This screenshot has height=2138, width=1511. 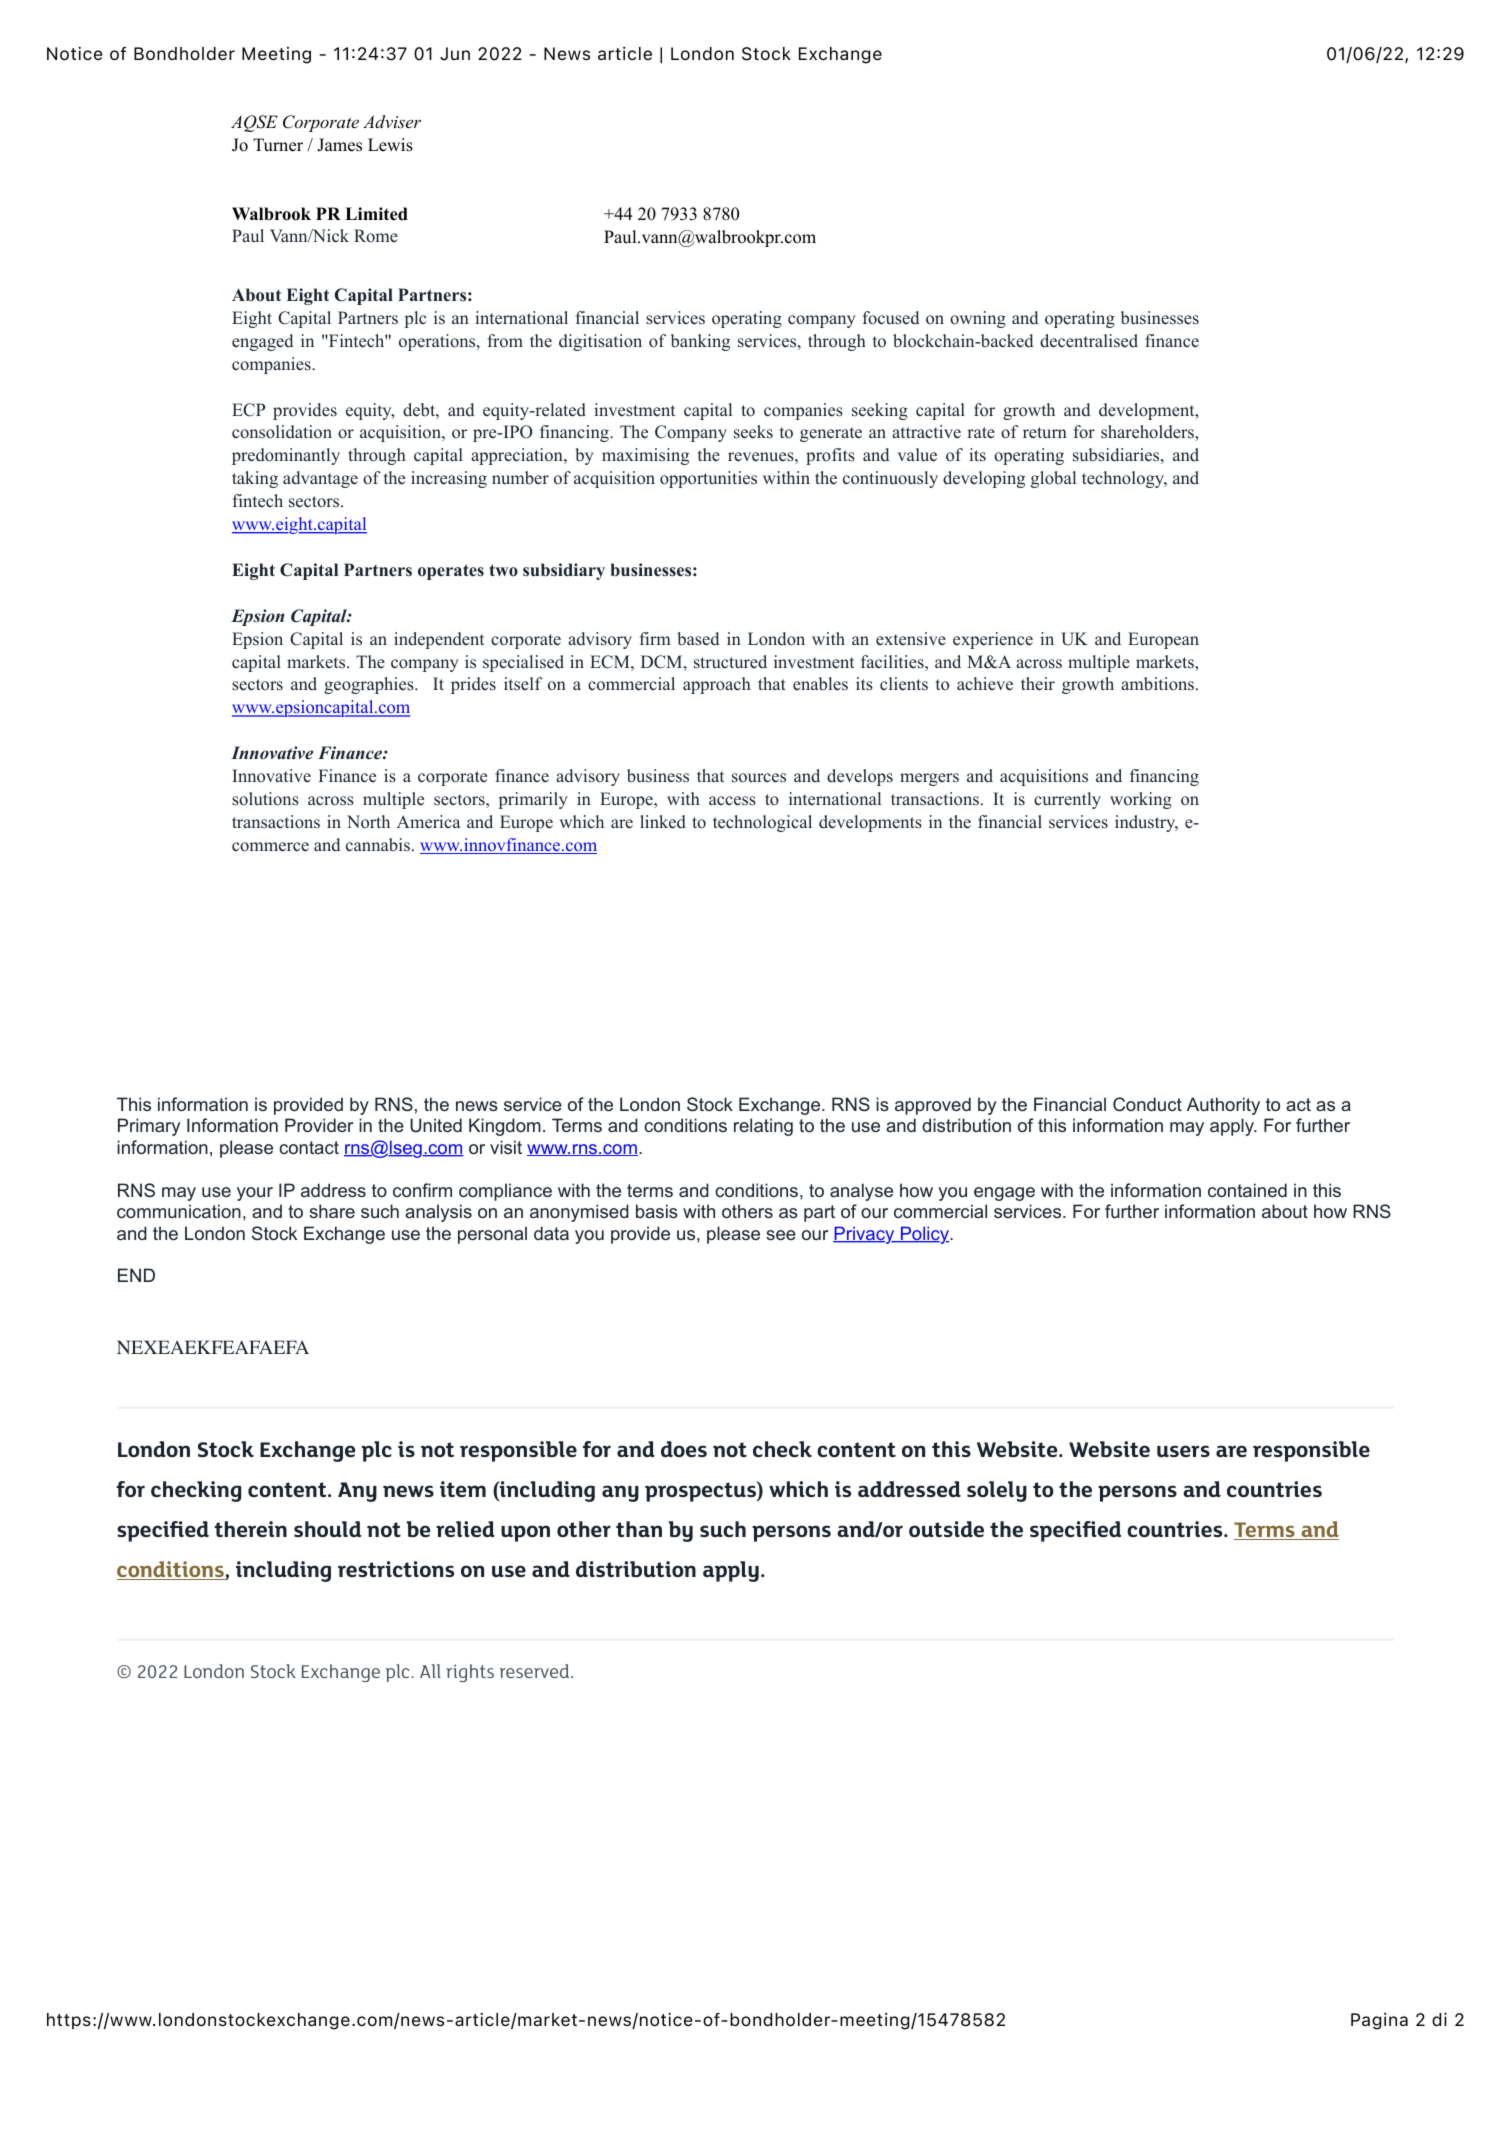 What do you see at coordinates (430, 1671) in the screenshot?
I see `All` at bounding box center [430, 1671].
